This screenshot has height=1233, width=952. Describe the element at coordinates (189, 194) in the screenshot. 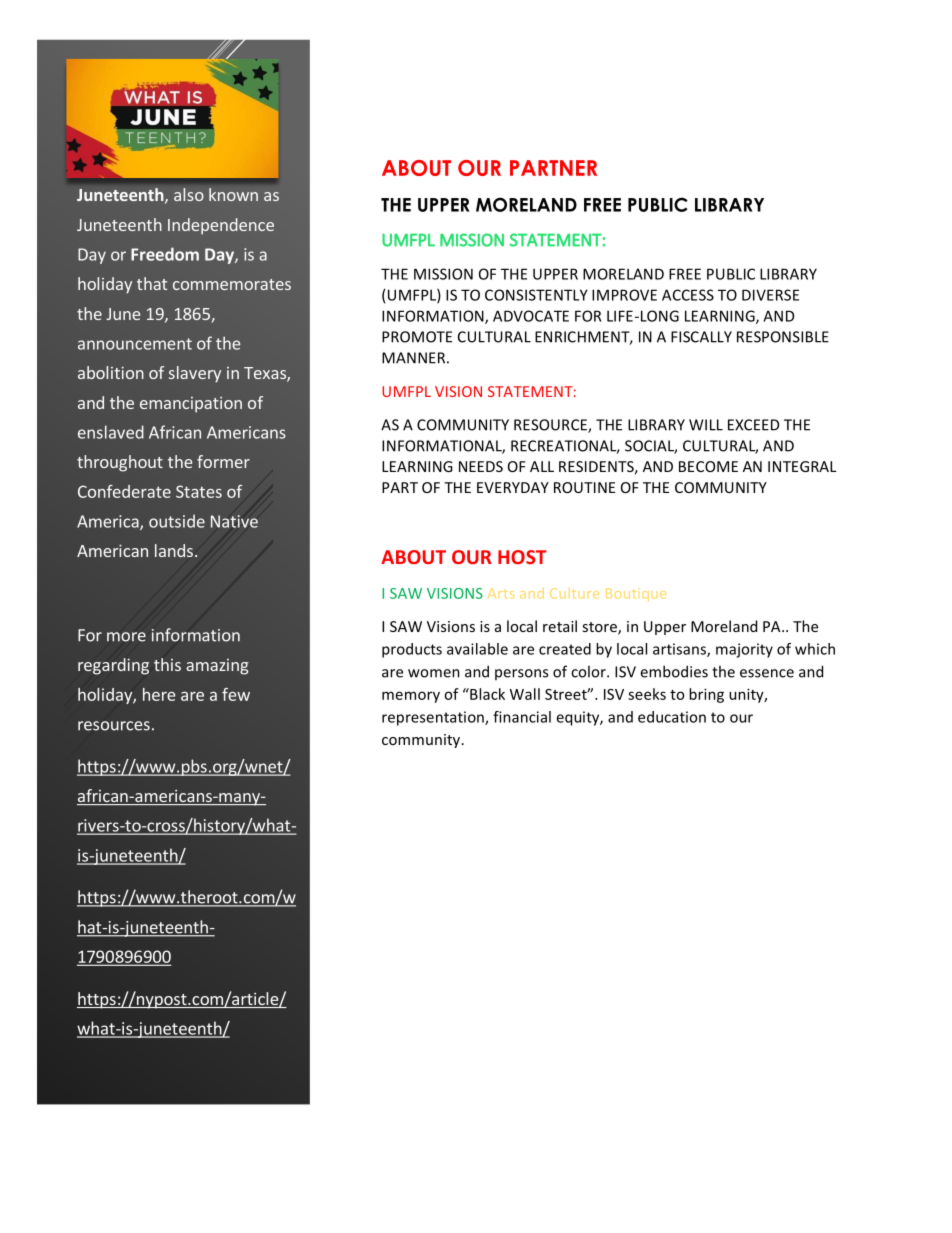

I see `also` at that location.
